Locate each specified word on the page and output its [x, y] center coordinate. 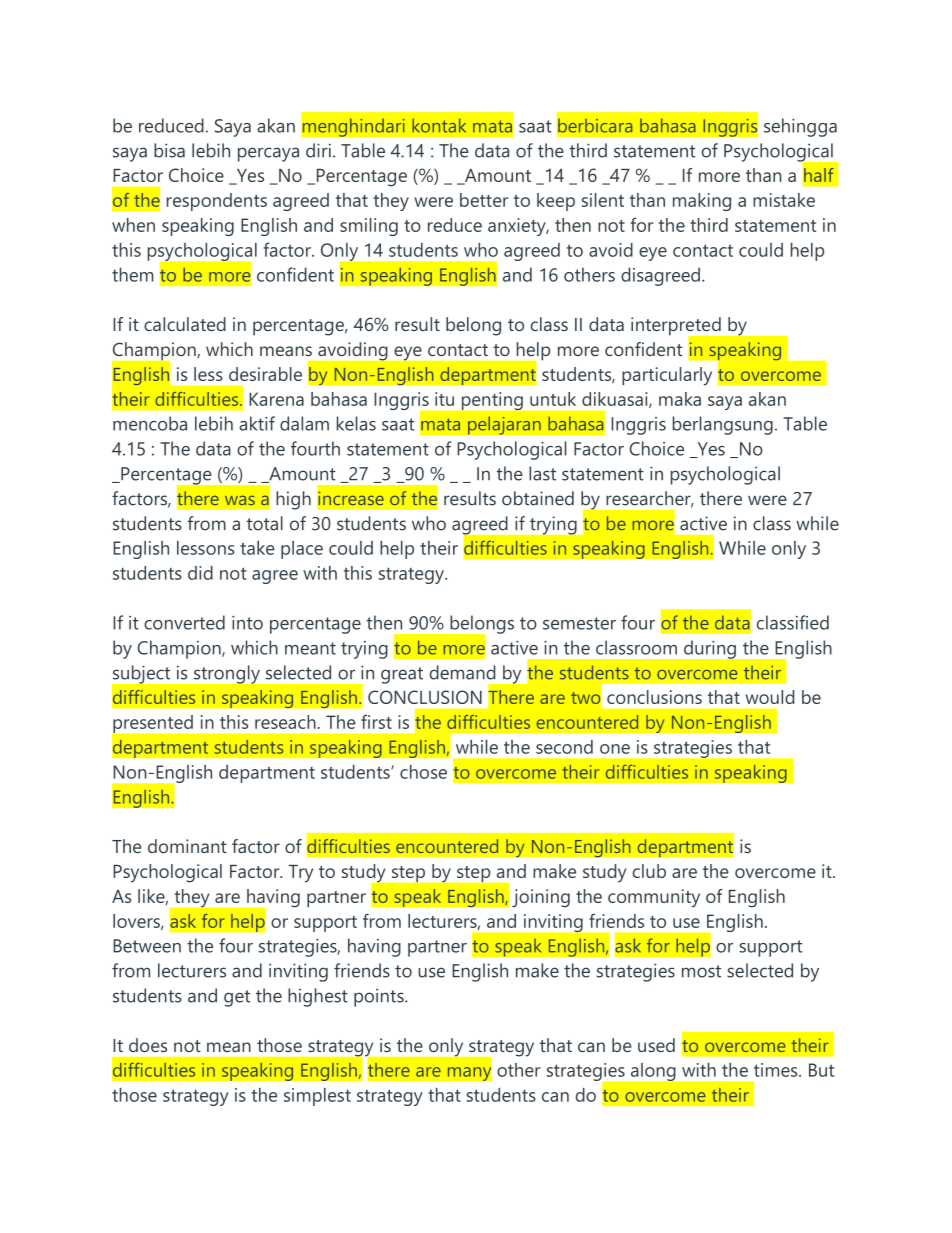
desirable [265, 374]
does [148, 1045]
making [702, 202]
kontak [439, 125]
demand [462, 672]
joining [541, 898]
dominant [187, 846]
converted [184, 622]
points [380, 997]
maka [680, 399]
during [710, 650]
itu [444, 399]
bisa [169, 150]
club [649, 871]
